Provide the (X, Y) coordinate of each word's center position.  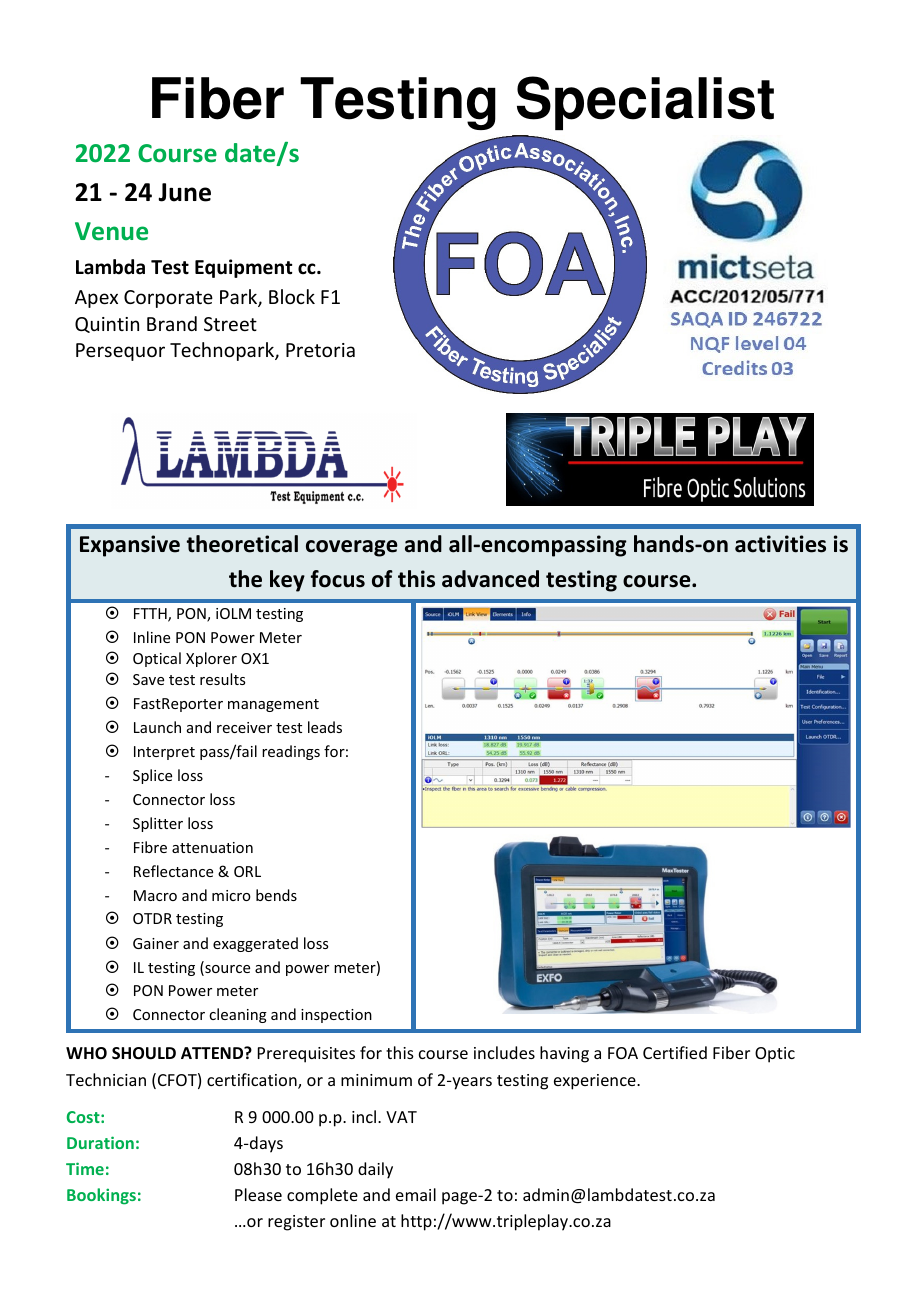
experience (596, 1082)
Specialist (645, 103)
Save (148, 679)
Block (292, 296)
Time (85, 1168)
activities (780, 544)
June (184, 192)
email (416, 1194)
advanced (490, 579)
